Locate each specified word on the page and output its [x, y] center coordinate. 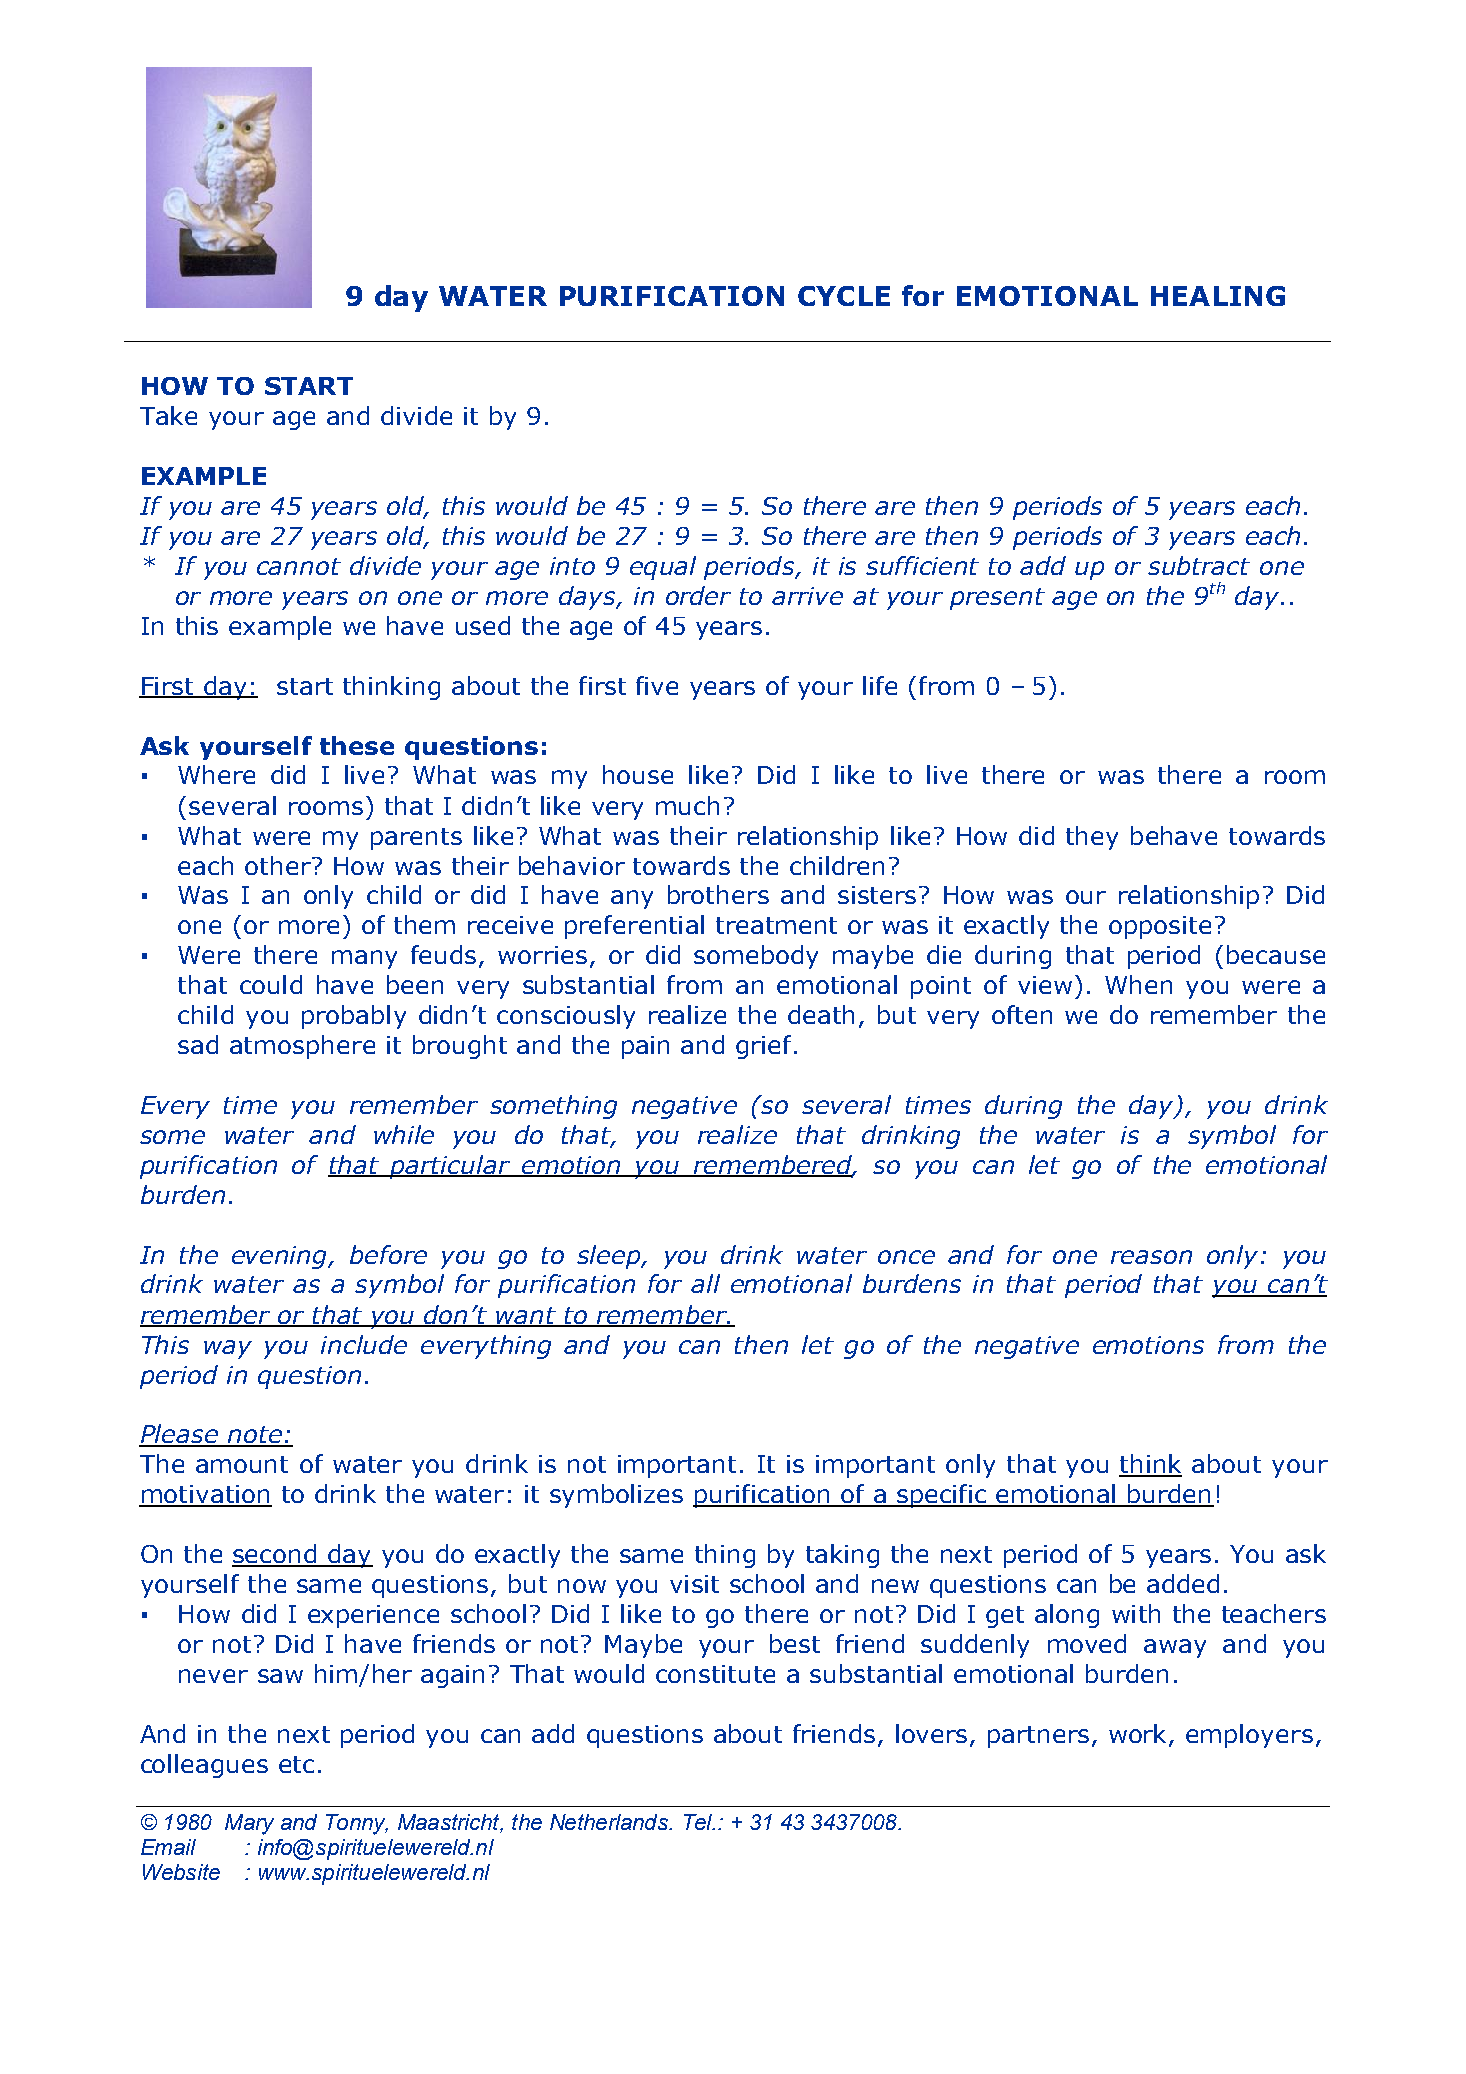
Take [168, 415]
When [1138, 984]
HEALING [1218, 296]
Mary [249, 1824]
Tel [699, 1822]
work [1137, 1733]
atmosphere [302, 1047]
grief [763, 1047]
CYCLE [844, 296]
